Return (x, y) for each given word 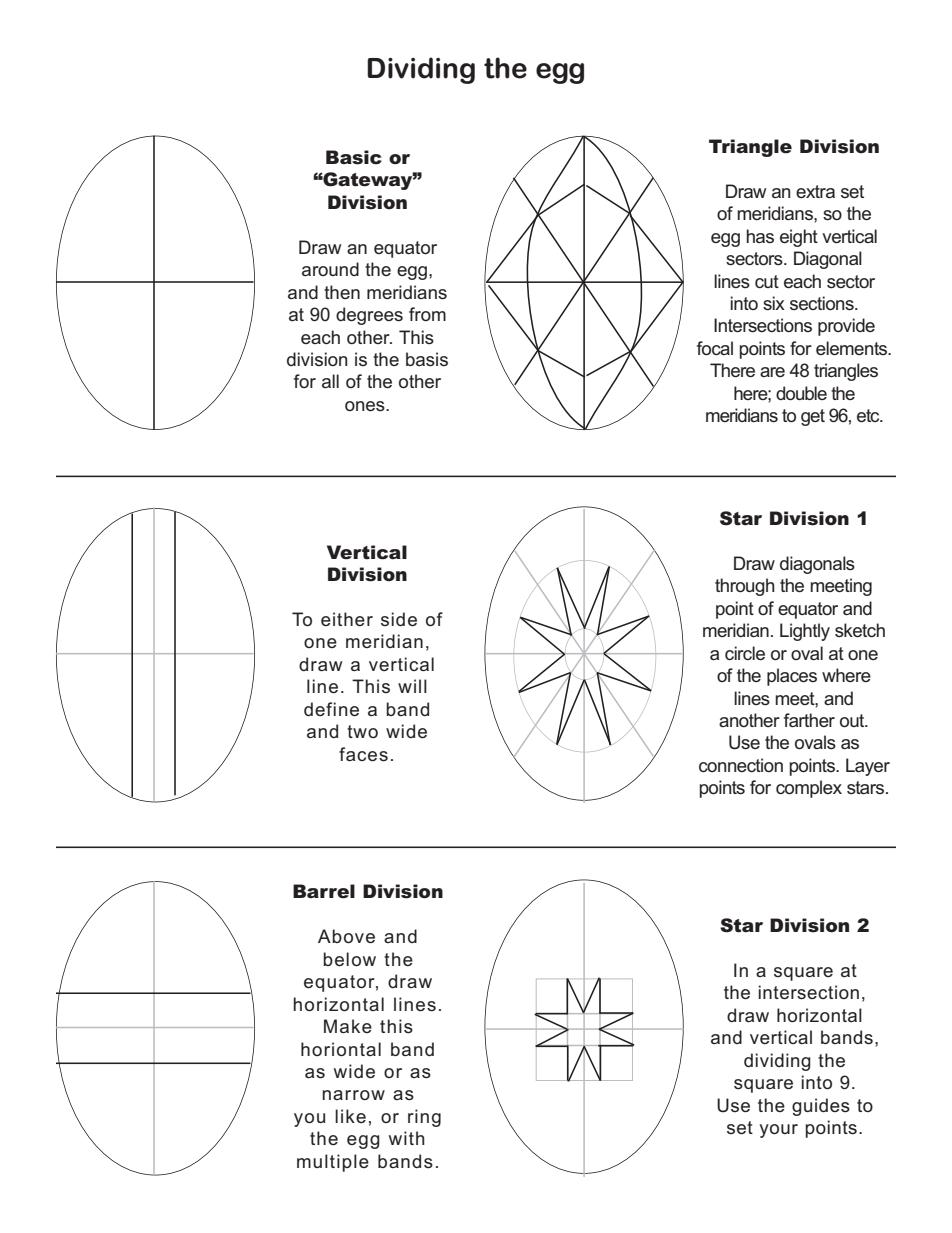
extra (815, 191)
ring (424, 1118)
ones (366, 406)
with (407, 1138)
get (813, 417)
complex (809, 789)
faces (363, 754)
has (760, 236)
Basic (354, 157)
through (745, 587)
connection (741, 765)
